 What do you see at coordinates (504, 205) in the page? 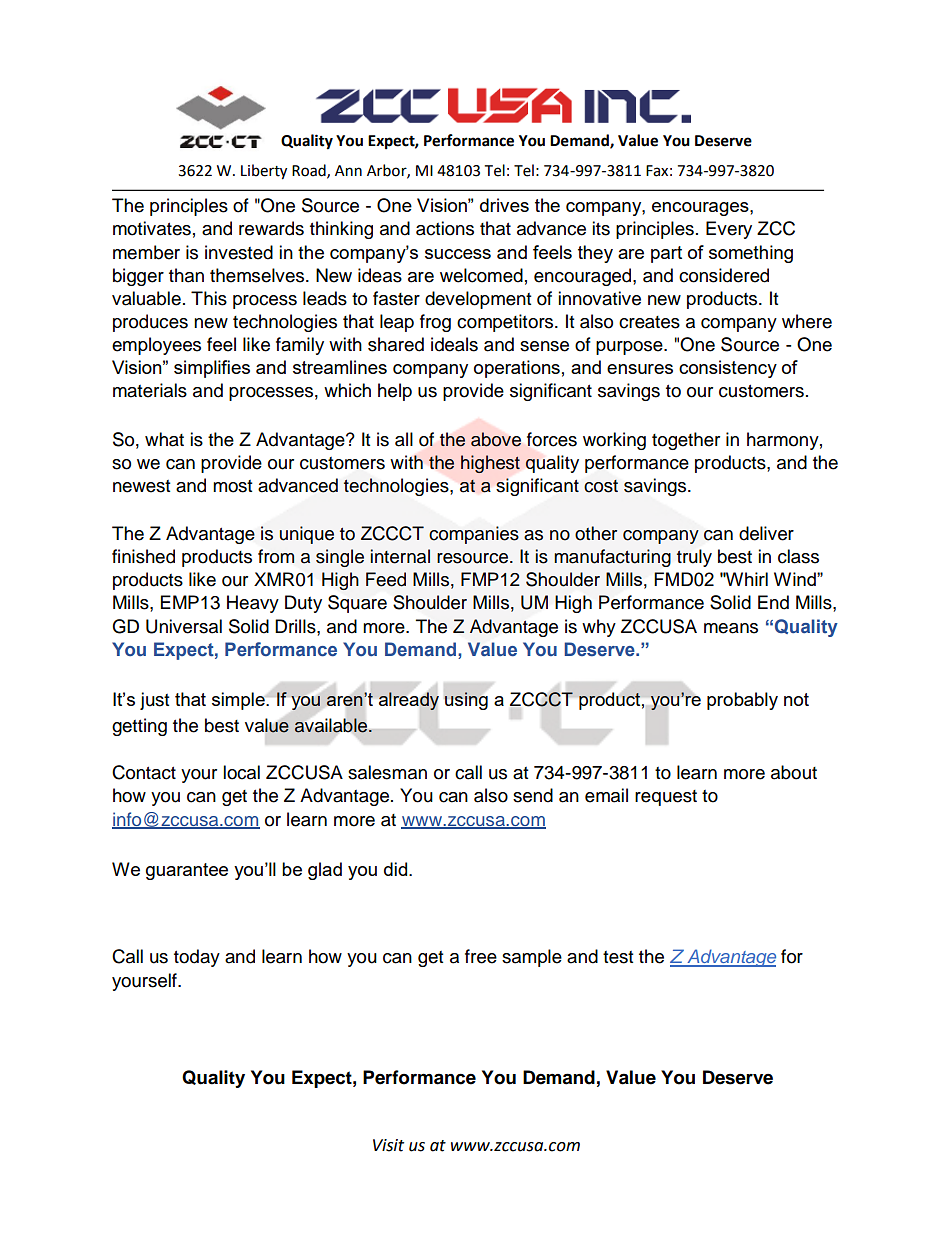
I see `drives` at bounding box center [504, 205].
